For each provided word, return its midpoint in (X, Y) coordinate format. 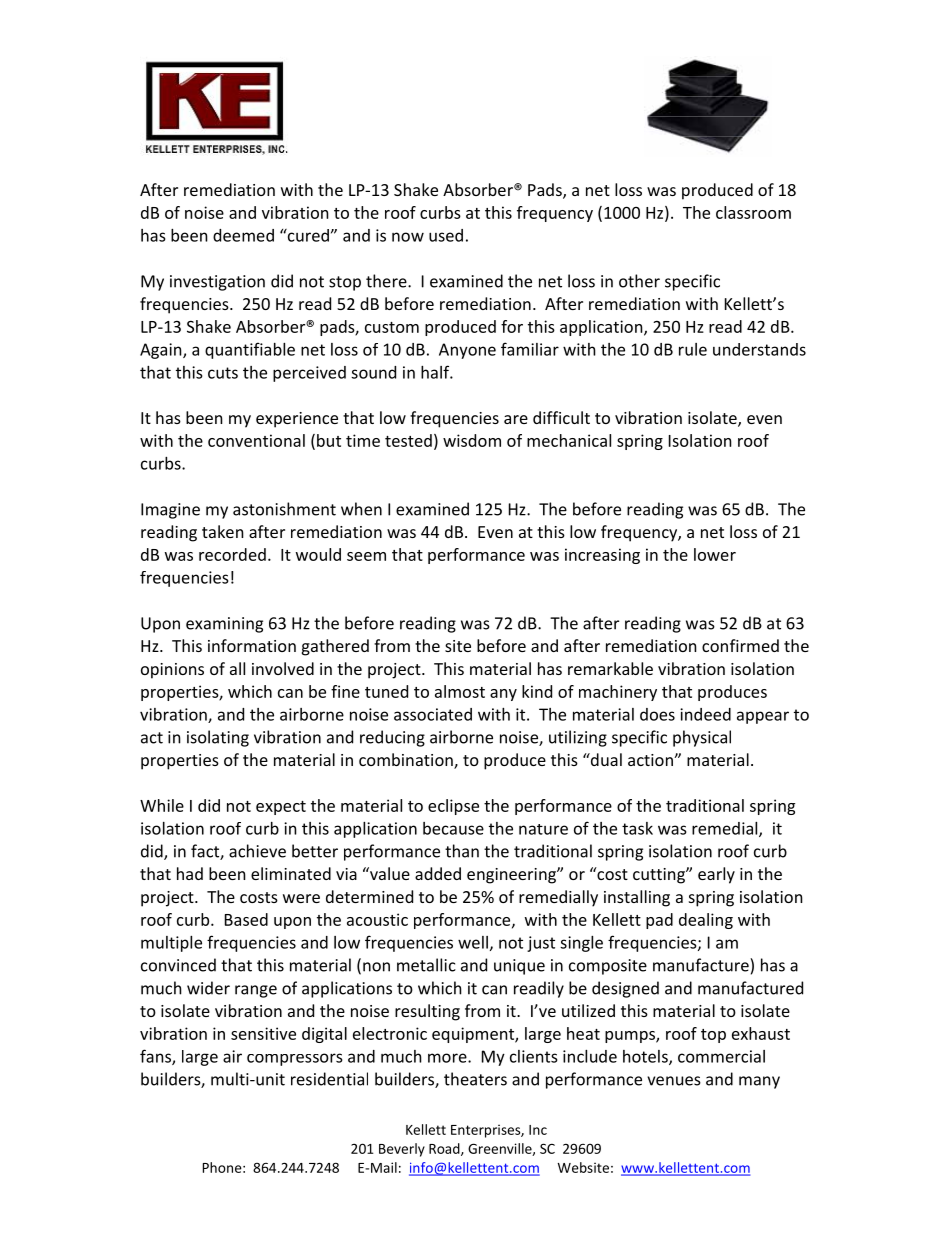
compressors (295, 1059)
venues (674, 1081)
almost (460, 691)
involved (283, 668)
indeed (705, 714)
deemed (243, 235)
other (639, 281)
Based (246, 919)
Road (445, 1149)
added (438, 873)
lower (715, 554)
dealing (706, 921)
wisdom (472, 440)
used (446, 235)
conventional (256, 440)
